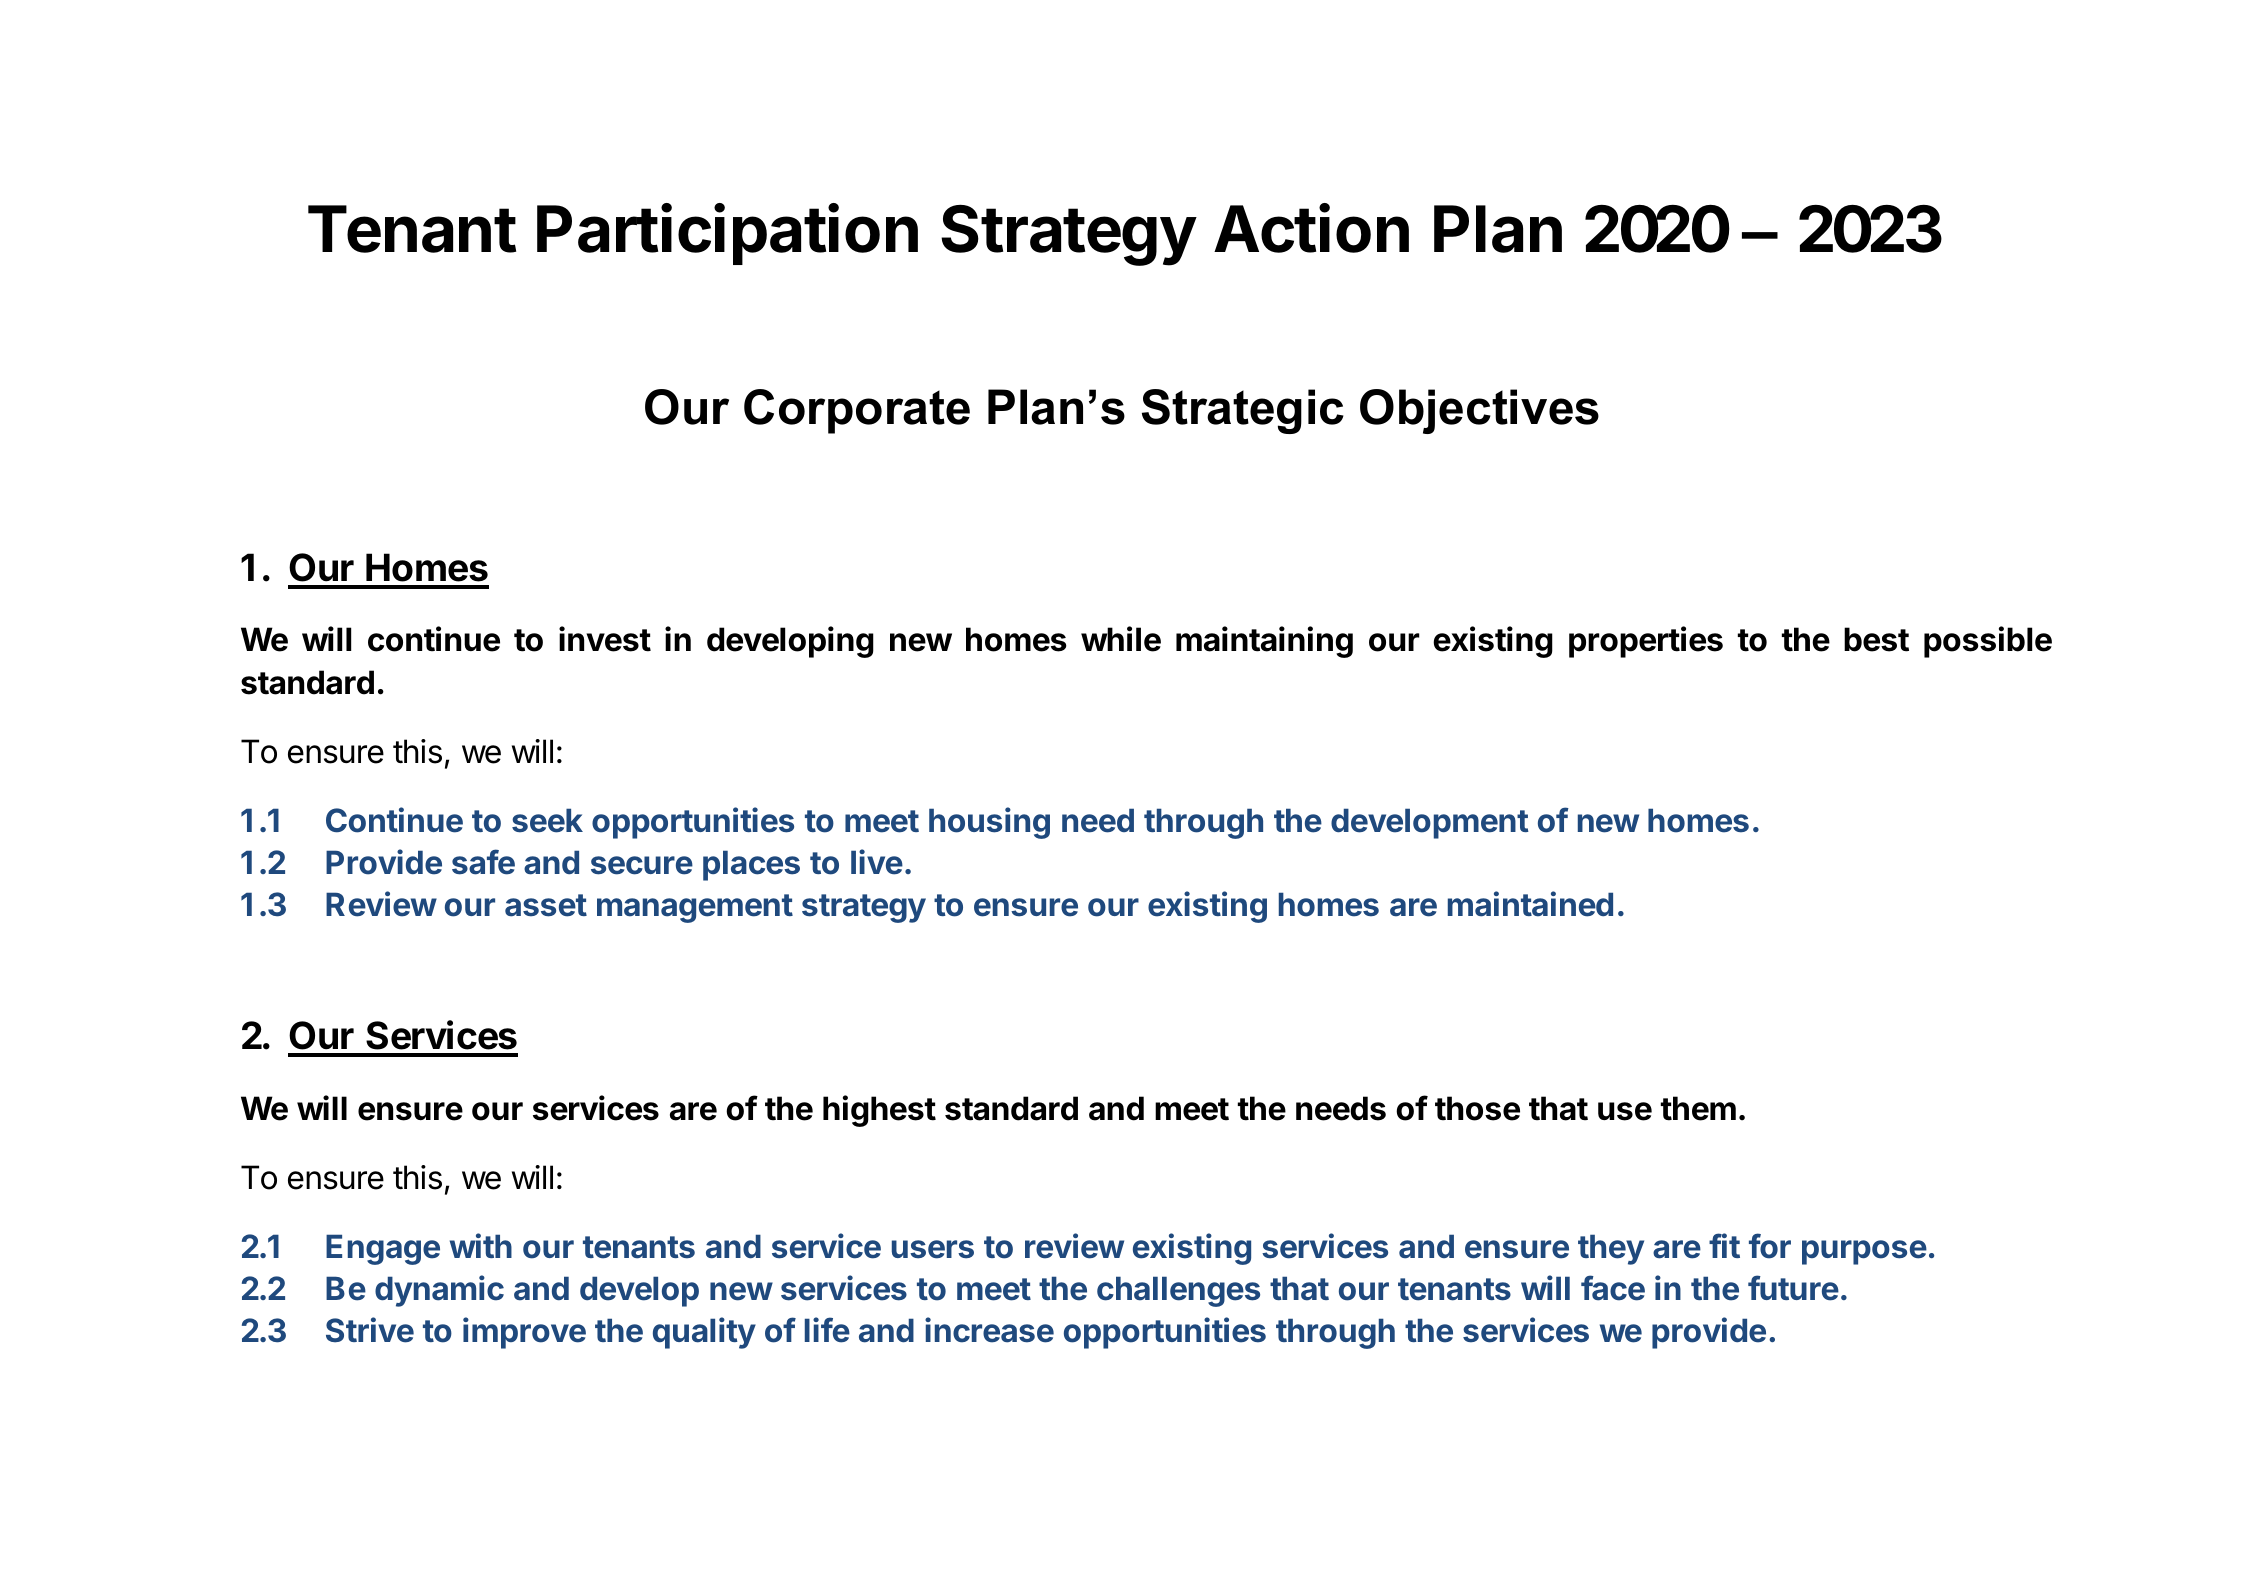 The image size is (2245, 1588). What do you see at coordinates (1698, 1108) in the document?
I see `them` at bounding box center [1698, 1108].
